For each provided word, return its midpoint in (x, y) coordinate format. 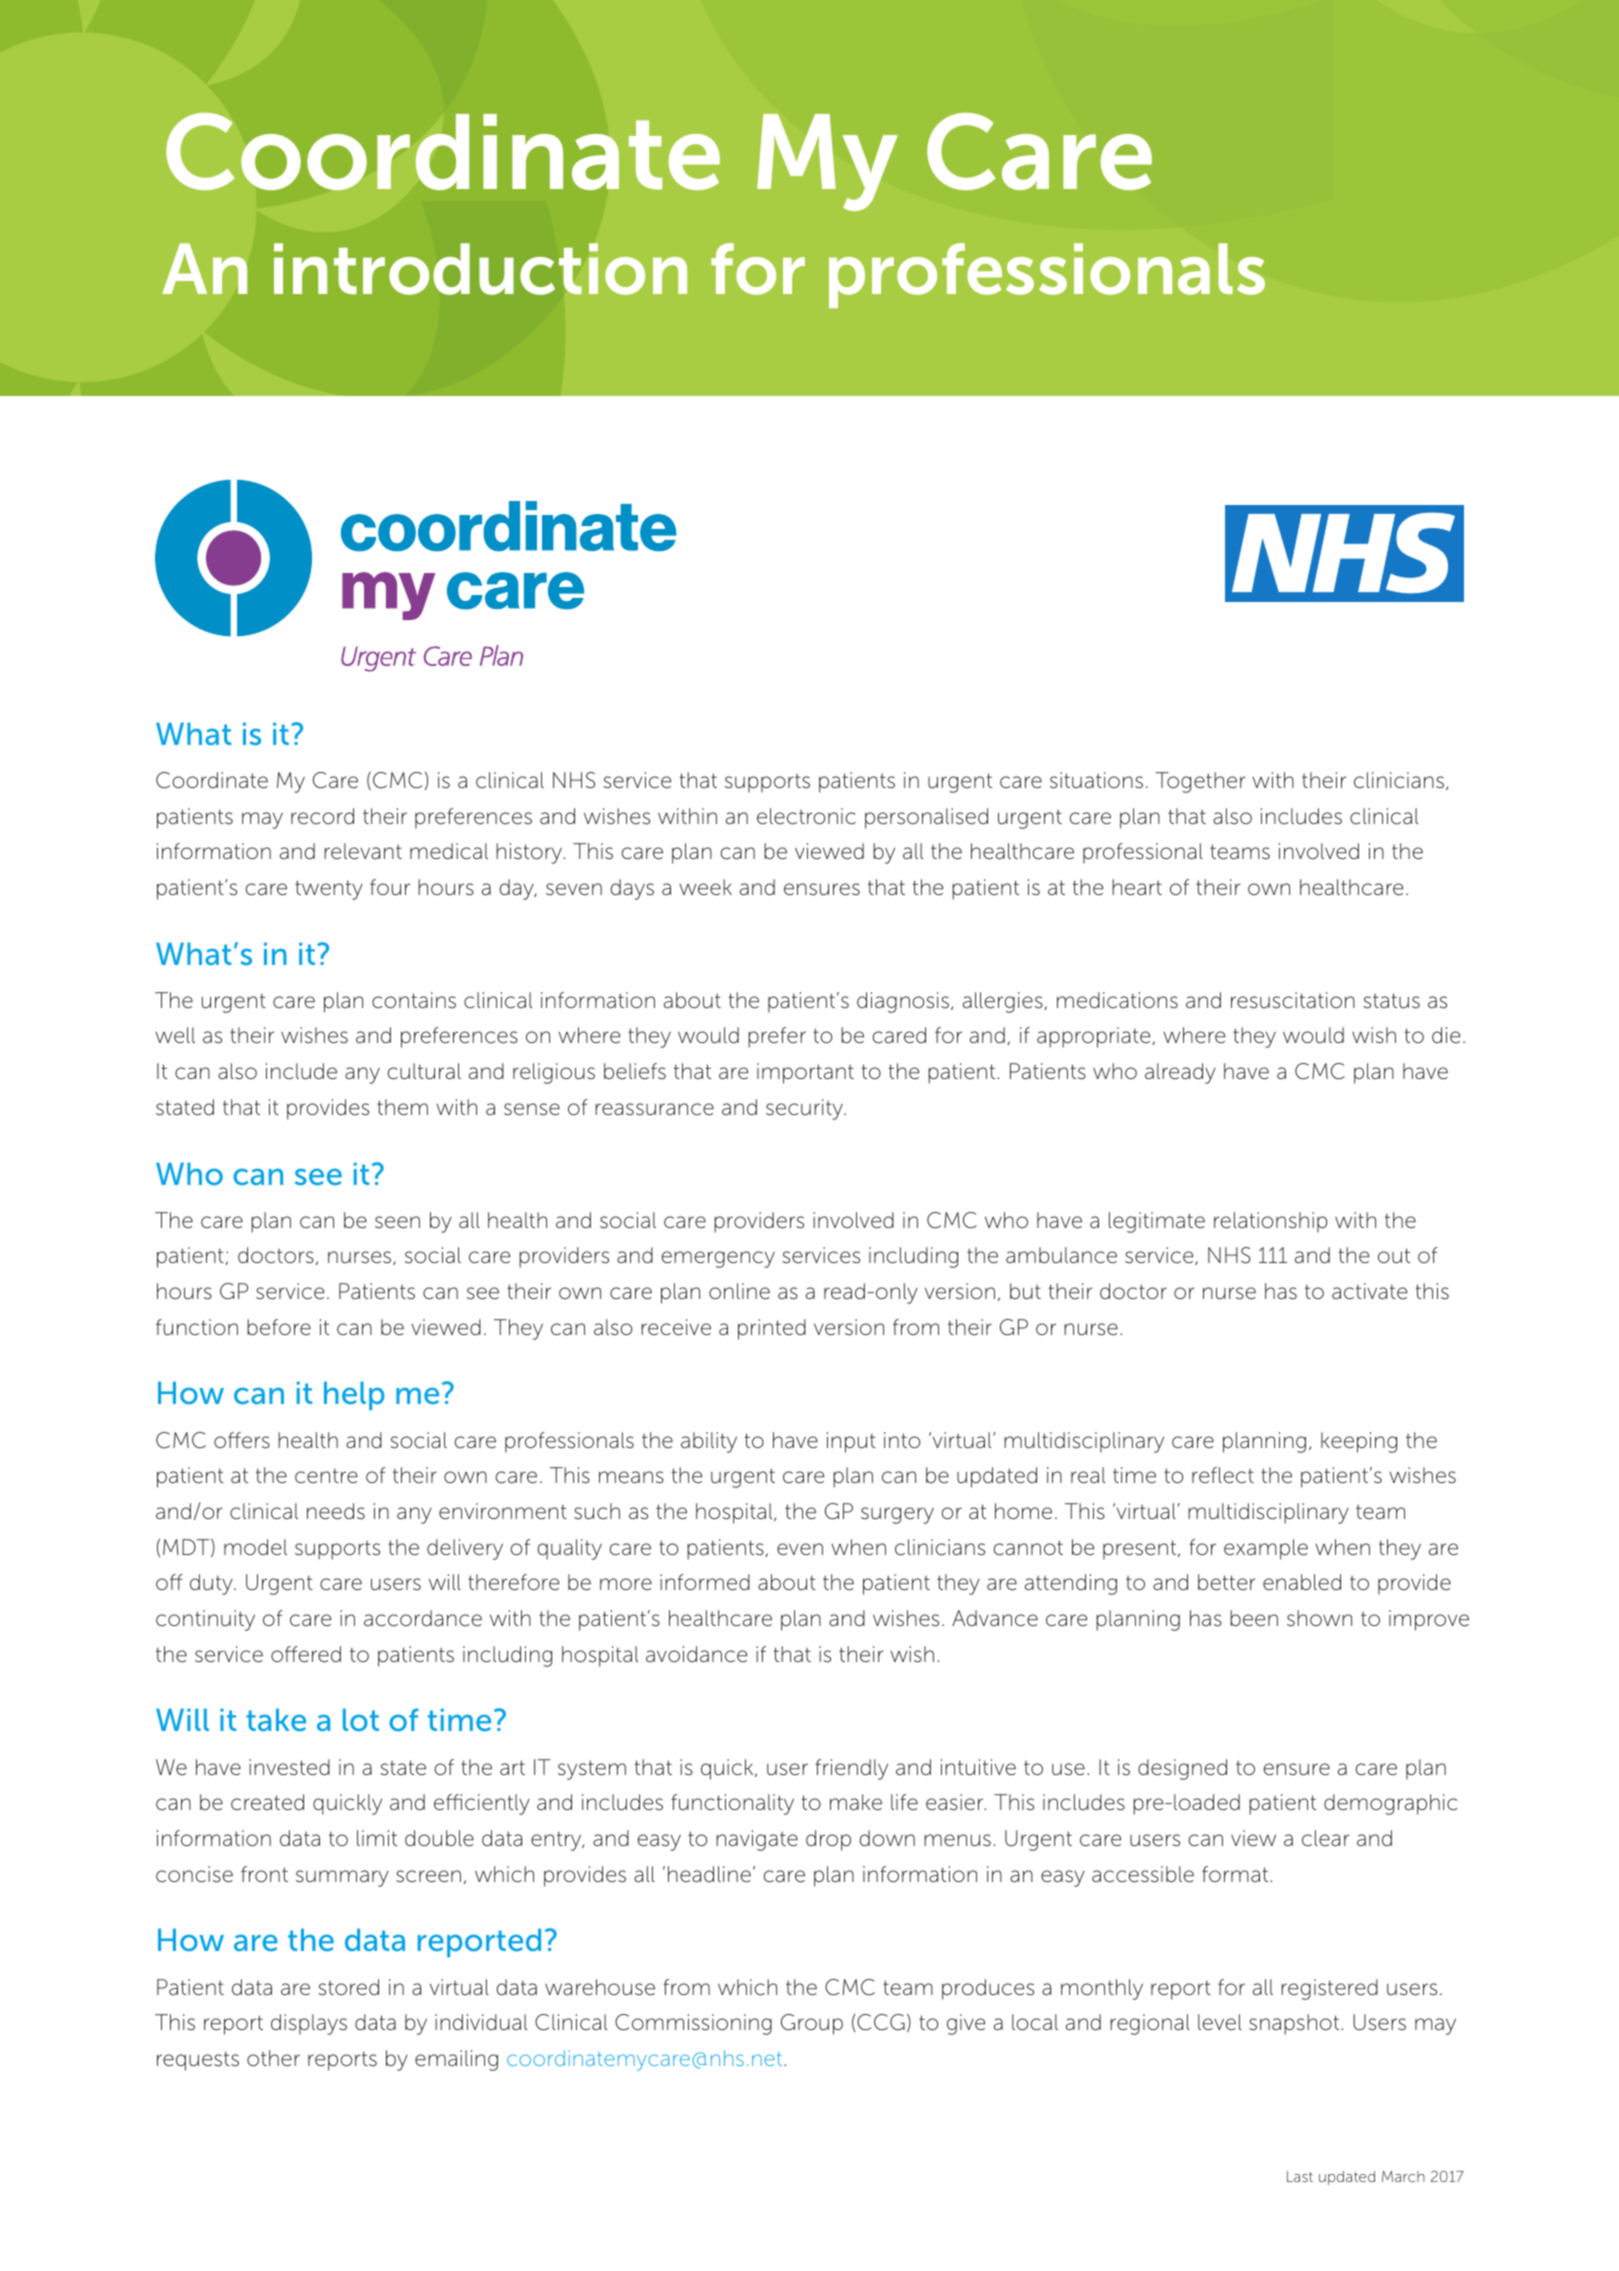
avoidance (696, 1654)
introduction (481, 269)
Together (1200, 782)
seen (397, 1222)
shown (1319, 1618)
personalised (926, 818)
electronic (806, 816)
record (322, 816)
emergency (718, 1259)
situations (1096, 780)
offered (306, 1654)
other (273, 2058)
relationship (1271, 1222)
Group (812, 2024)
